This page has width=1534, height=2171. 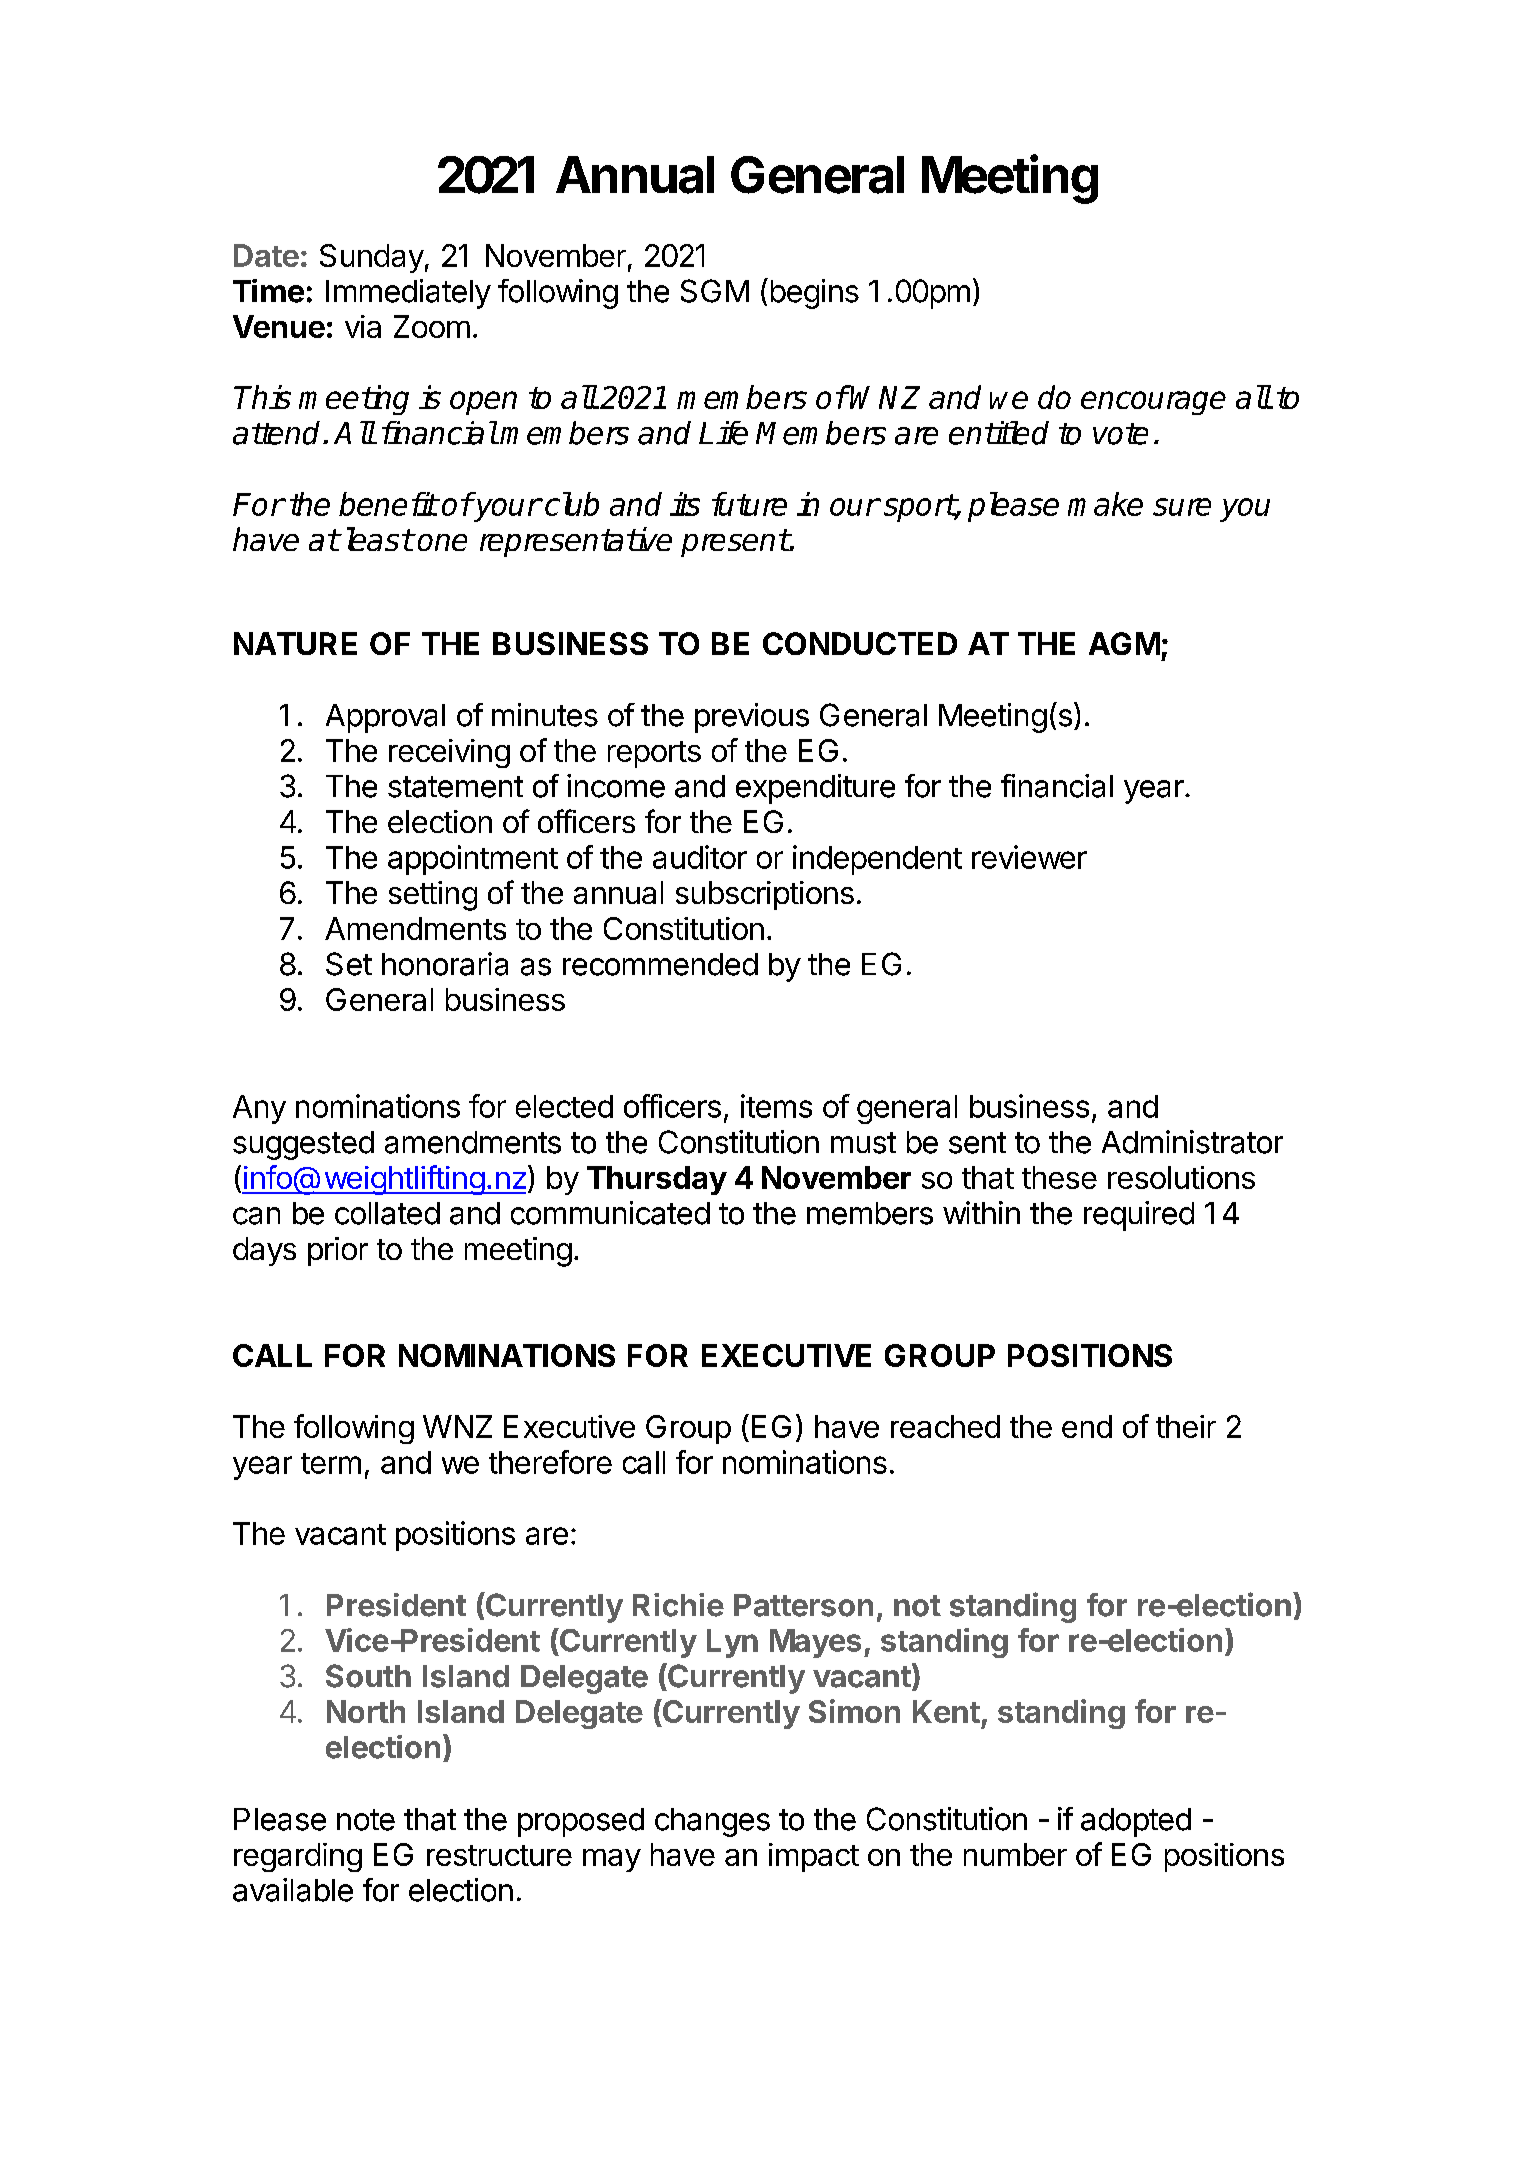 What do you see at coordinates (455, 787) in the page?
I see `statement` at bounding box center [455, 787].
